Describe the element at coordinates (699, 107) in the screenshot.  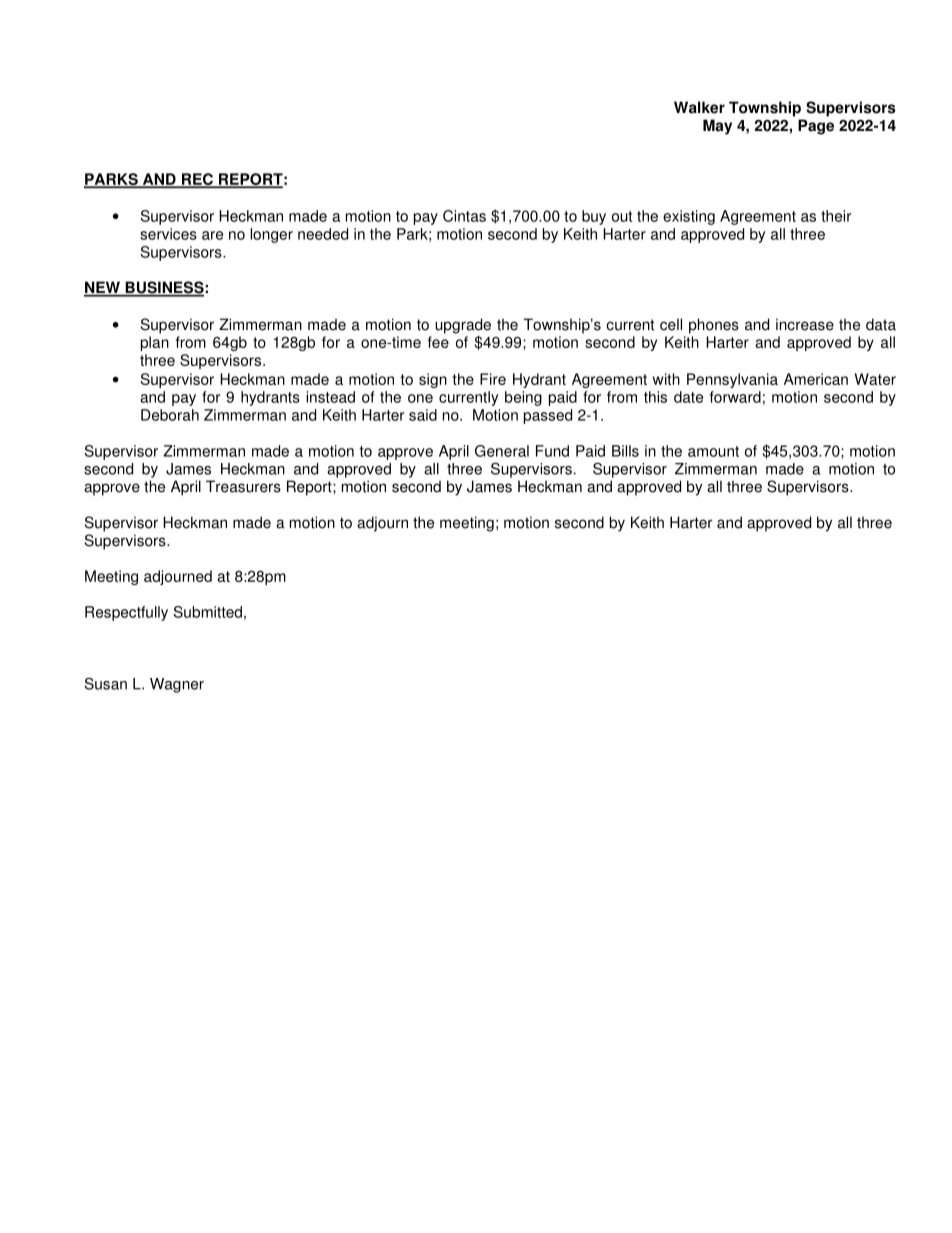
I see `Walker` at that location.
